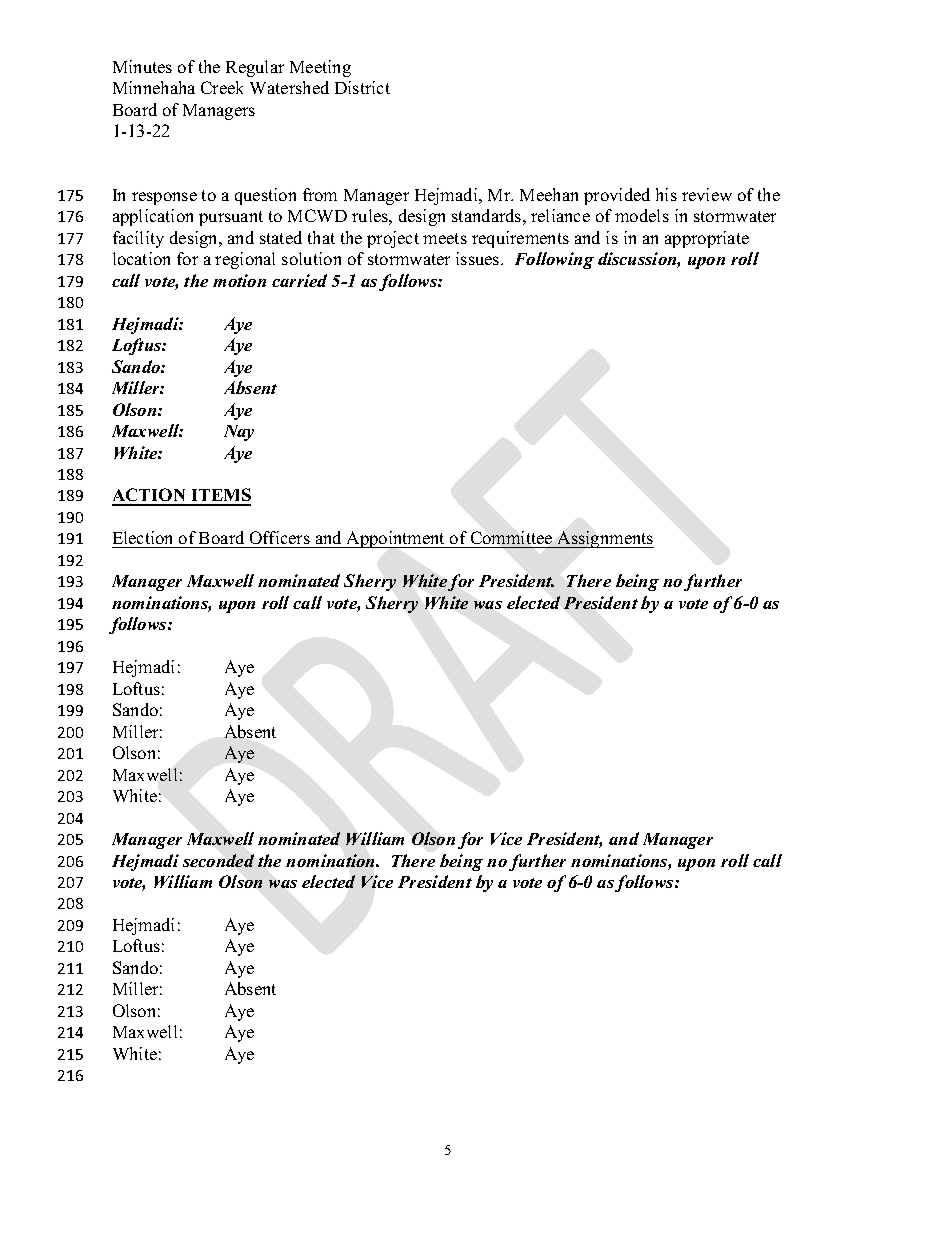  Describe the element at coordinates (279, 539) in the image. I see `Officers` at that location.
